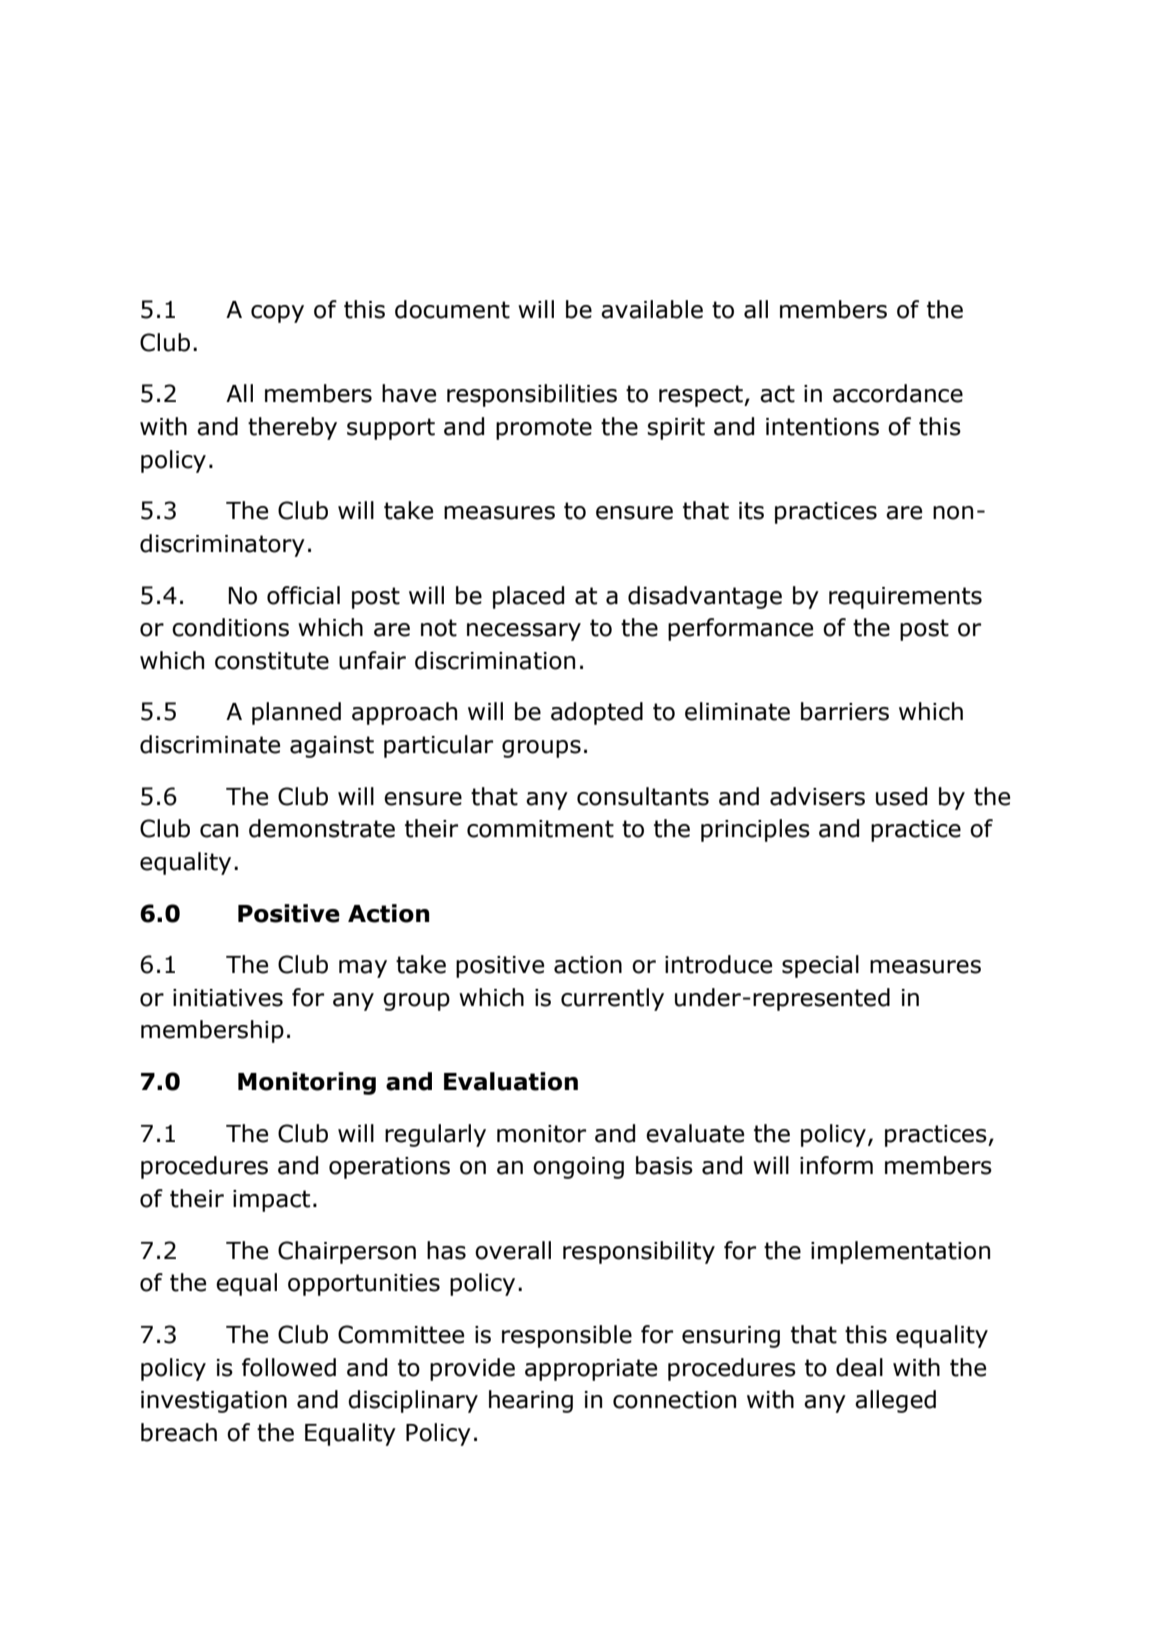 The width and height of the page is (1153, 1630). Describe the element at coordinates (219, 831) in the page. I see `can` at that location.
